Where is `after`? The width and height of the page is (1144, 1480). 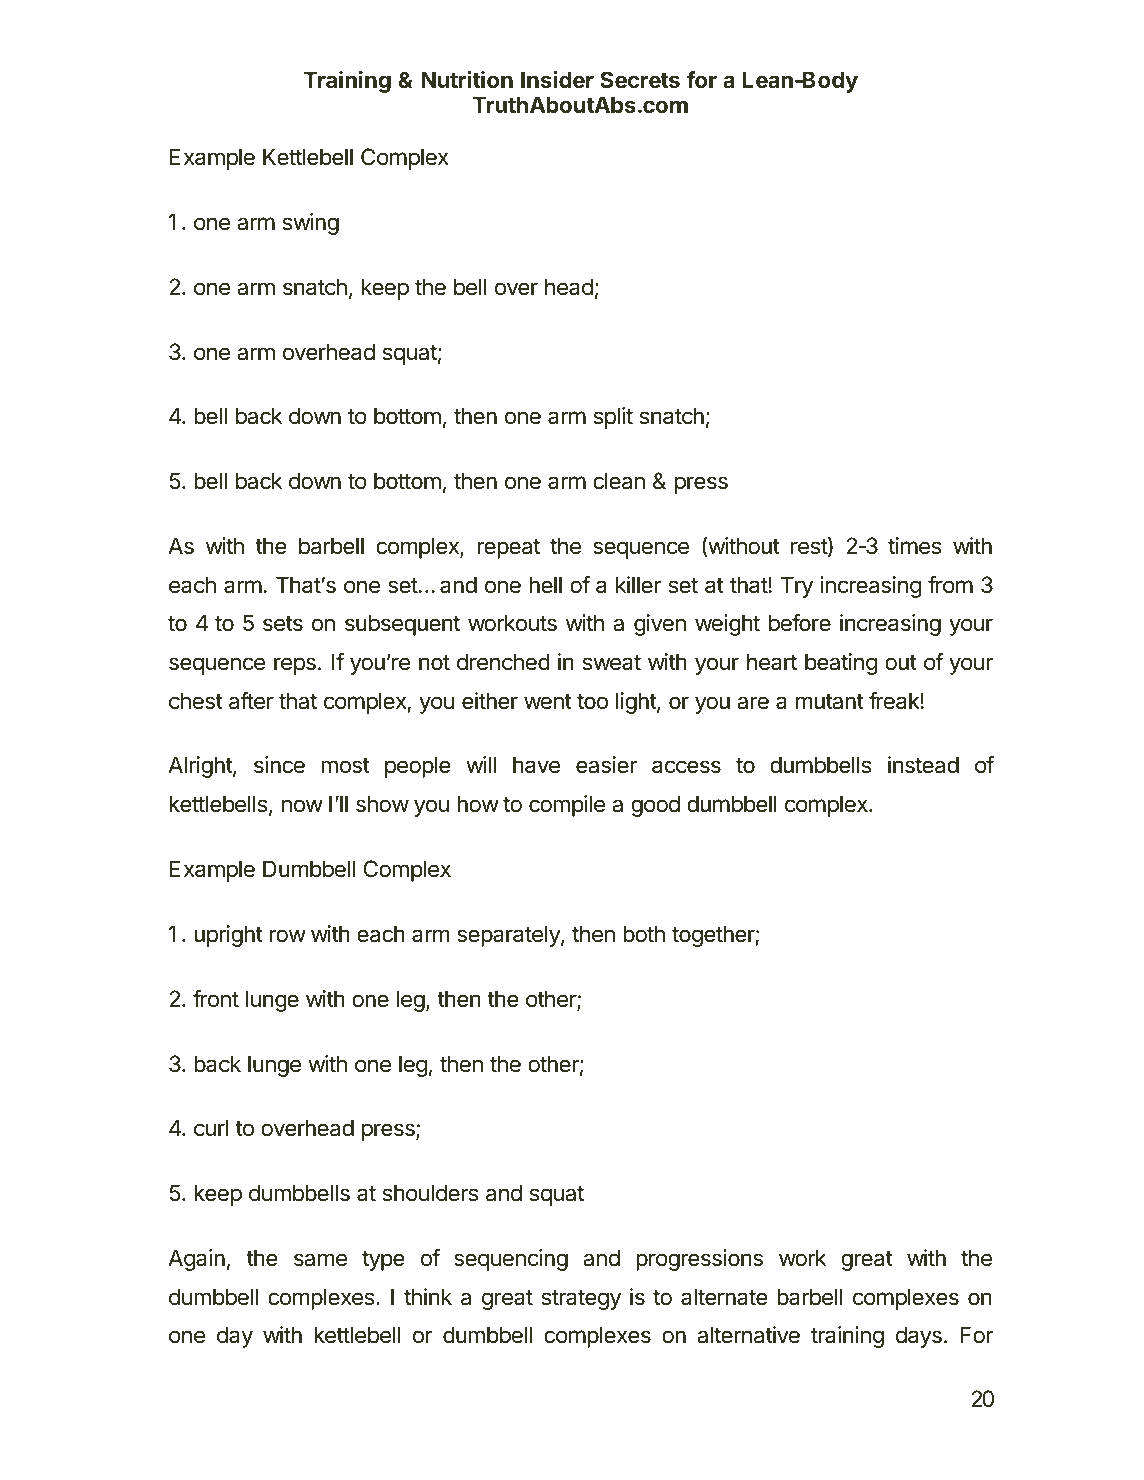
after is located at coordinates (251, 701).
